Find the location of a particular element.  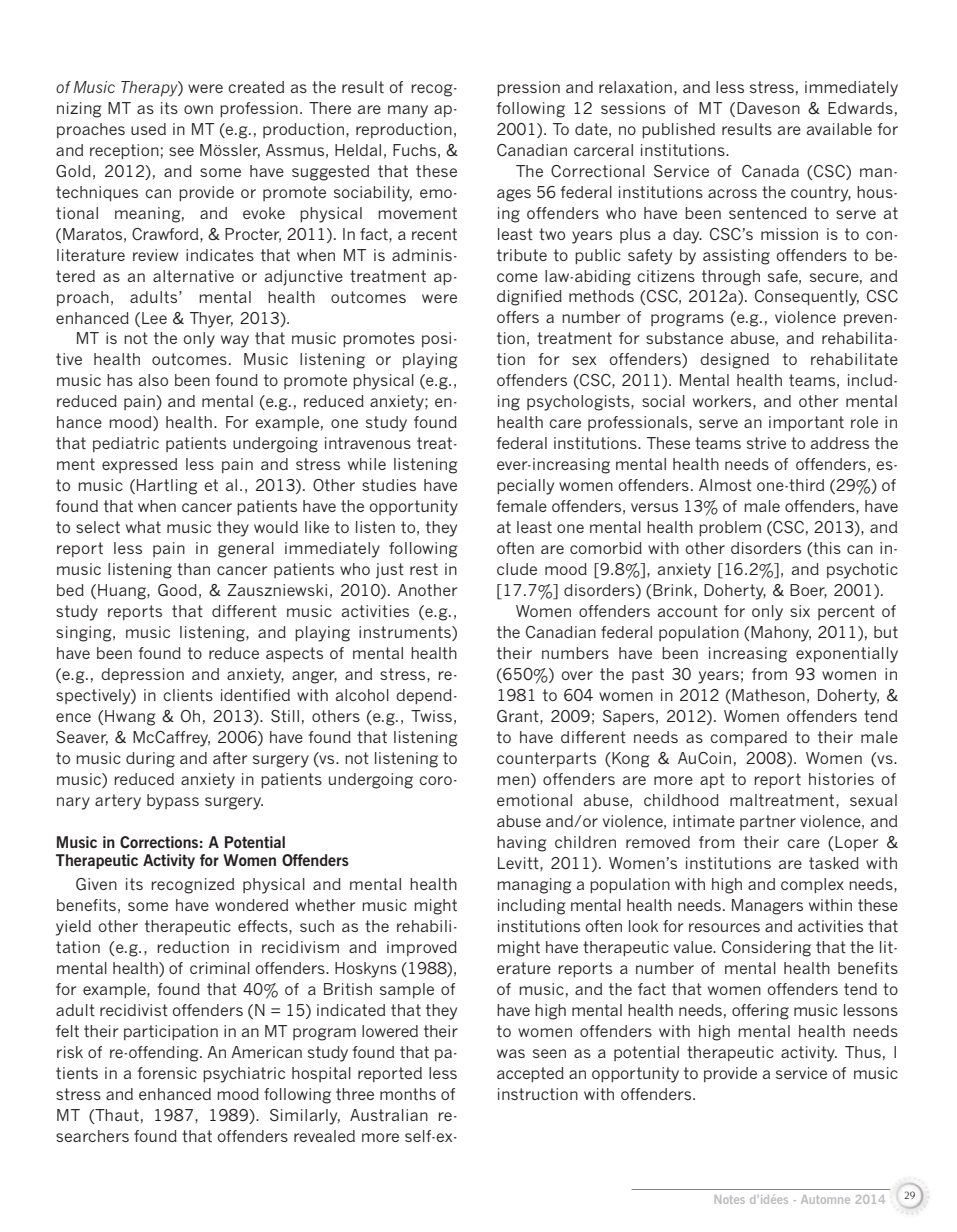

counterparts is located at coordinates (546, 759).
